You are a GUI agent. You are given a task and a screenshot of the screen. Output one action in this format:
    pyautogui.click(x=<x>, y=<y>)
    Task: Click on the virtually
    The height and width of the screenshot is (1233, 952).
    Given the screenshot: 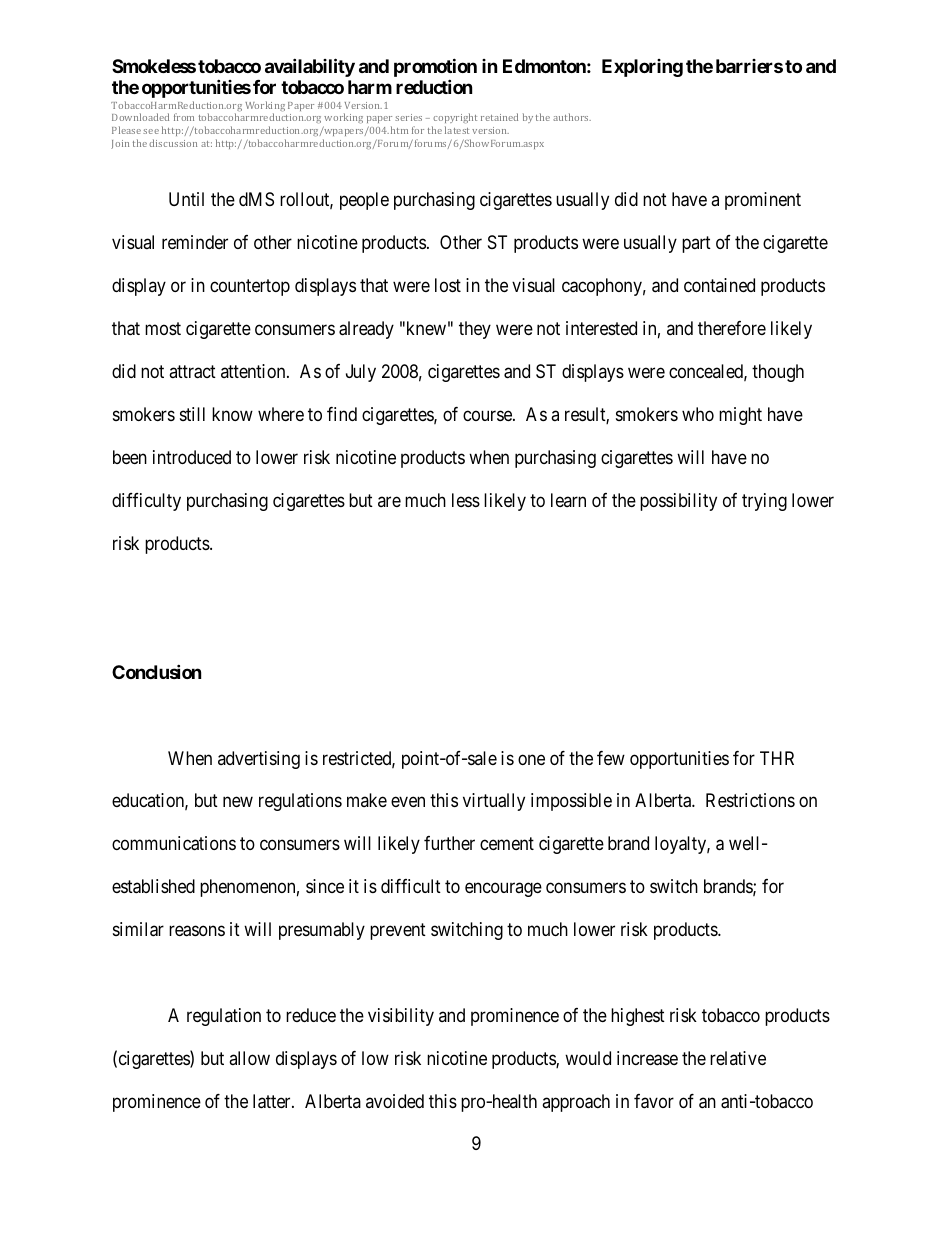 What is the action you would take?
    pyautogui.click(x=494, y=802)
